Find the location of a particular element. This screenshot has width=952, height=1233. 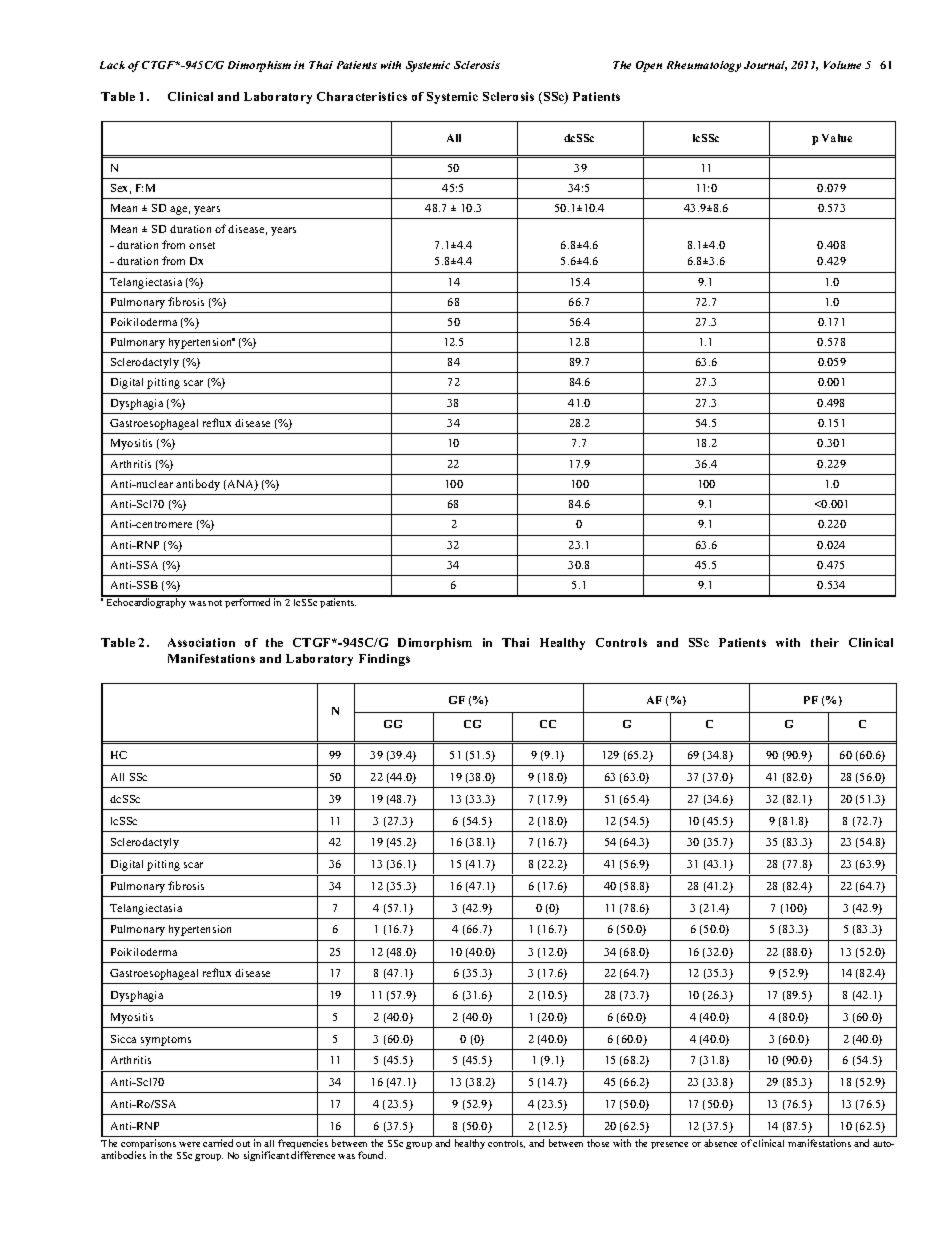

Journal is located at coordinates (765, 66).
